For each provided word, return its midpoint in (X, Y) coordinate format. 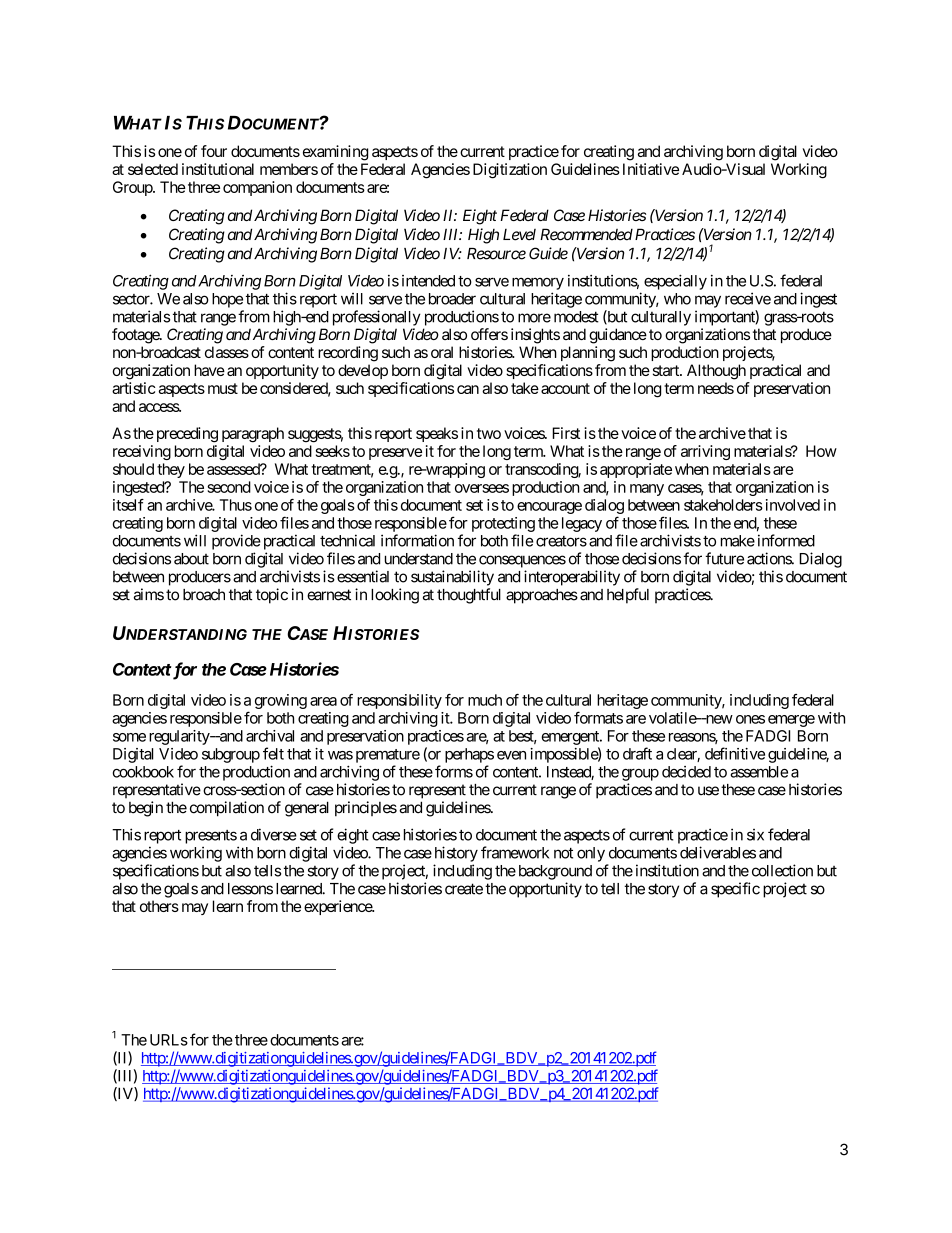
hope (227, 300)
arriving (705, 452)
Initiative (651, 169)
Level (519, 235)
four (214, 151)
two (489, 433)
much (485, 700)
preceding (185, 435)
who (677, 299)
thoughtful (469, 596)
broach (204, 595)
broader (452, 299)
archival (270, 736)
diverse (274, 834)
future (724, 558)
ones (750, 719)
